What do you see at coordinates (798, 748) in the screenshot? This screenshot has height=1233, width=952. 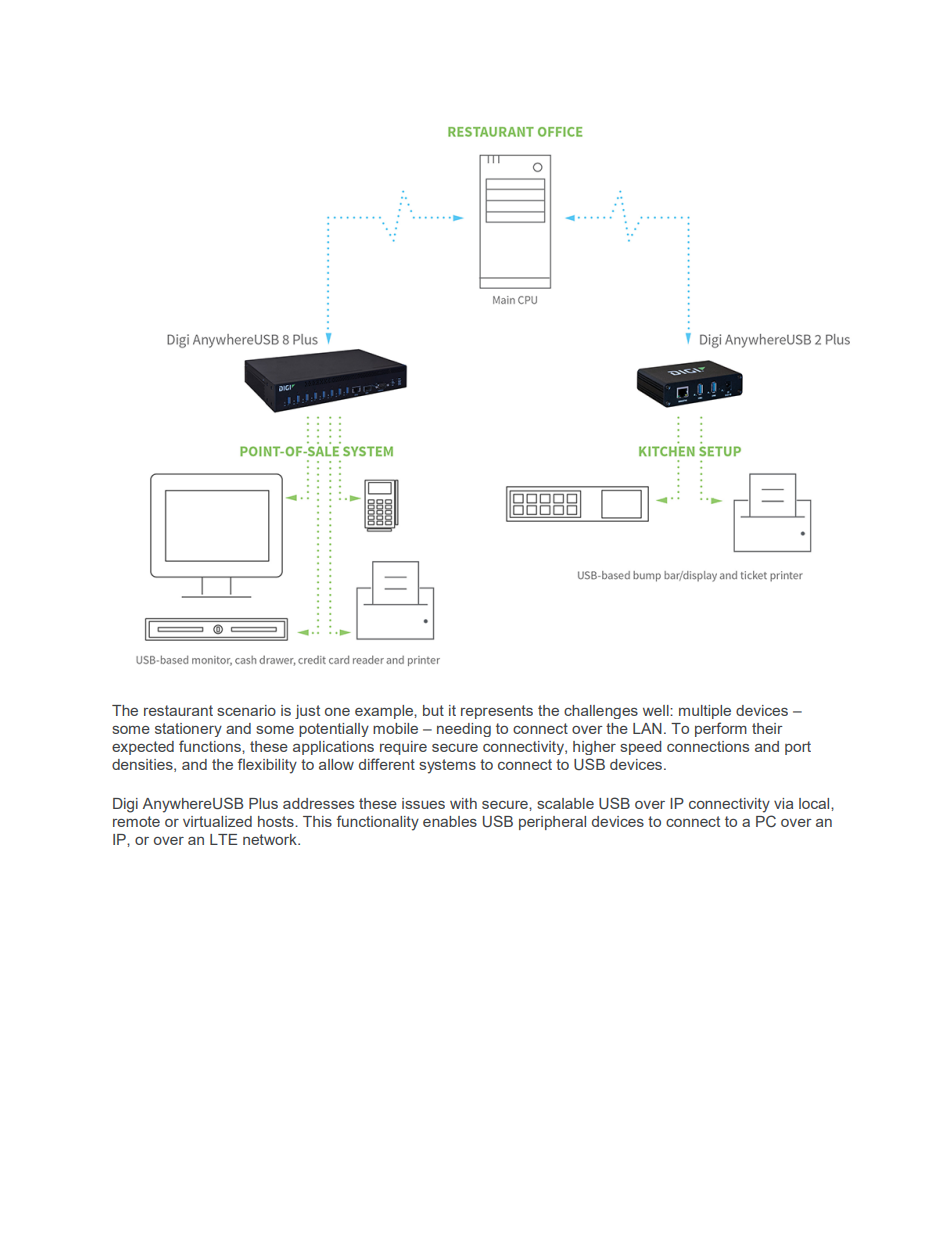 I see `port` at bounding box center [798, 748].
